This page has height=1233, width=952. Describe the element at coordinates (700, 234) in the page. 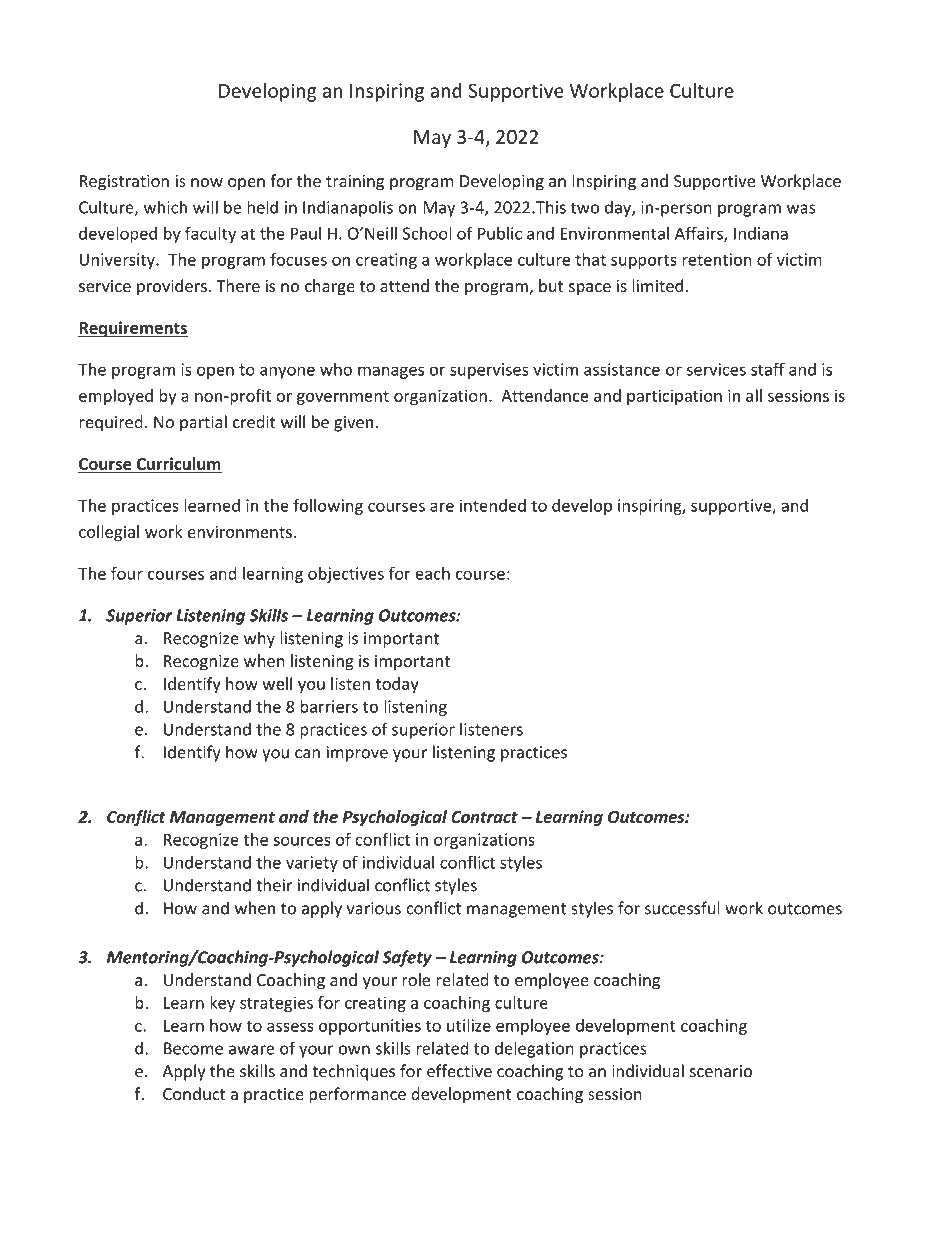

I see `Affairs` at that location.
